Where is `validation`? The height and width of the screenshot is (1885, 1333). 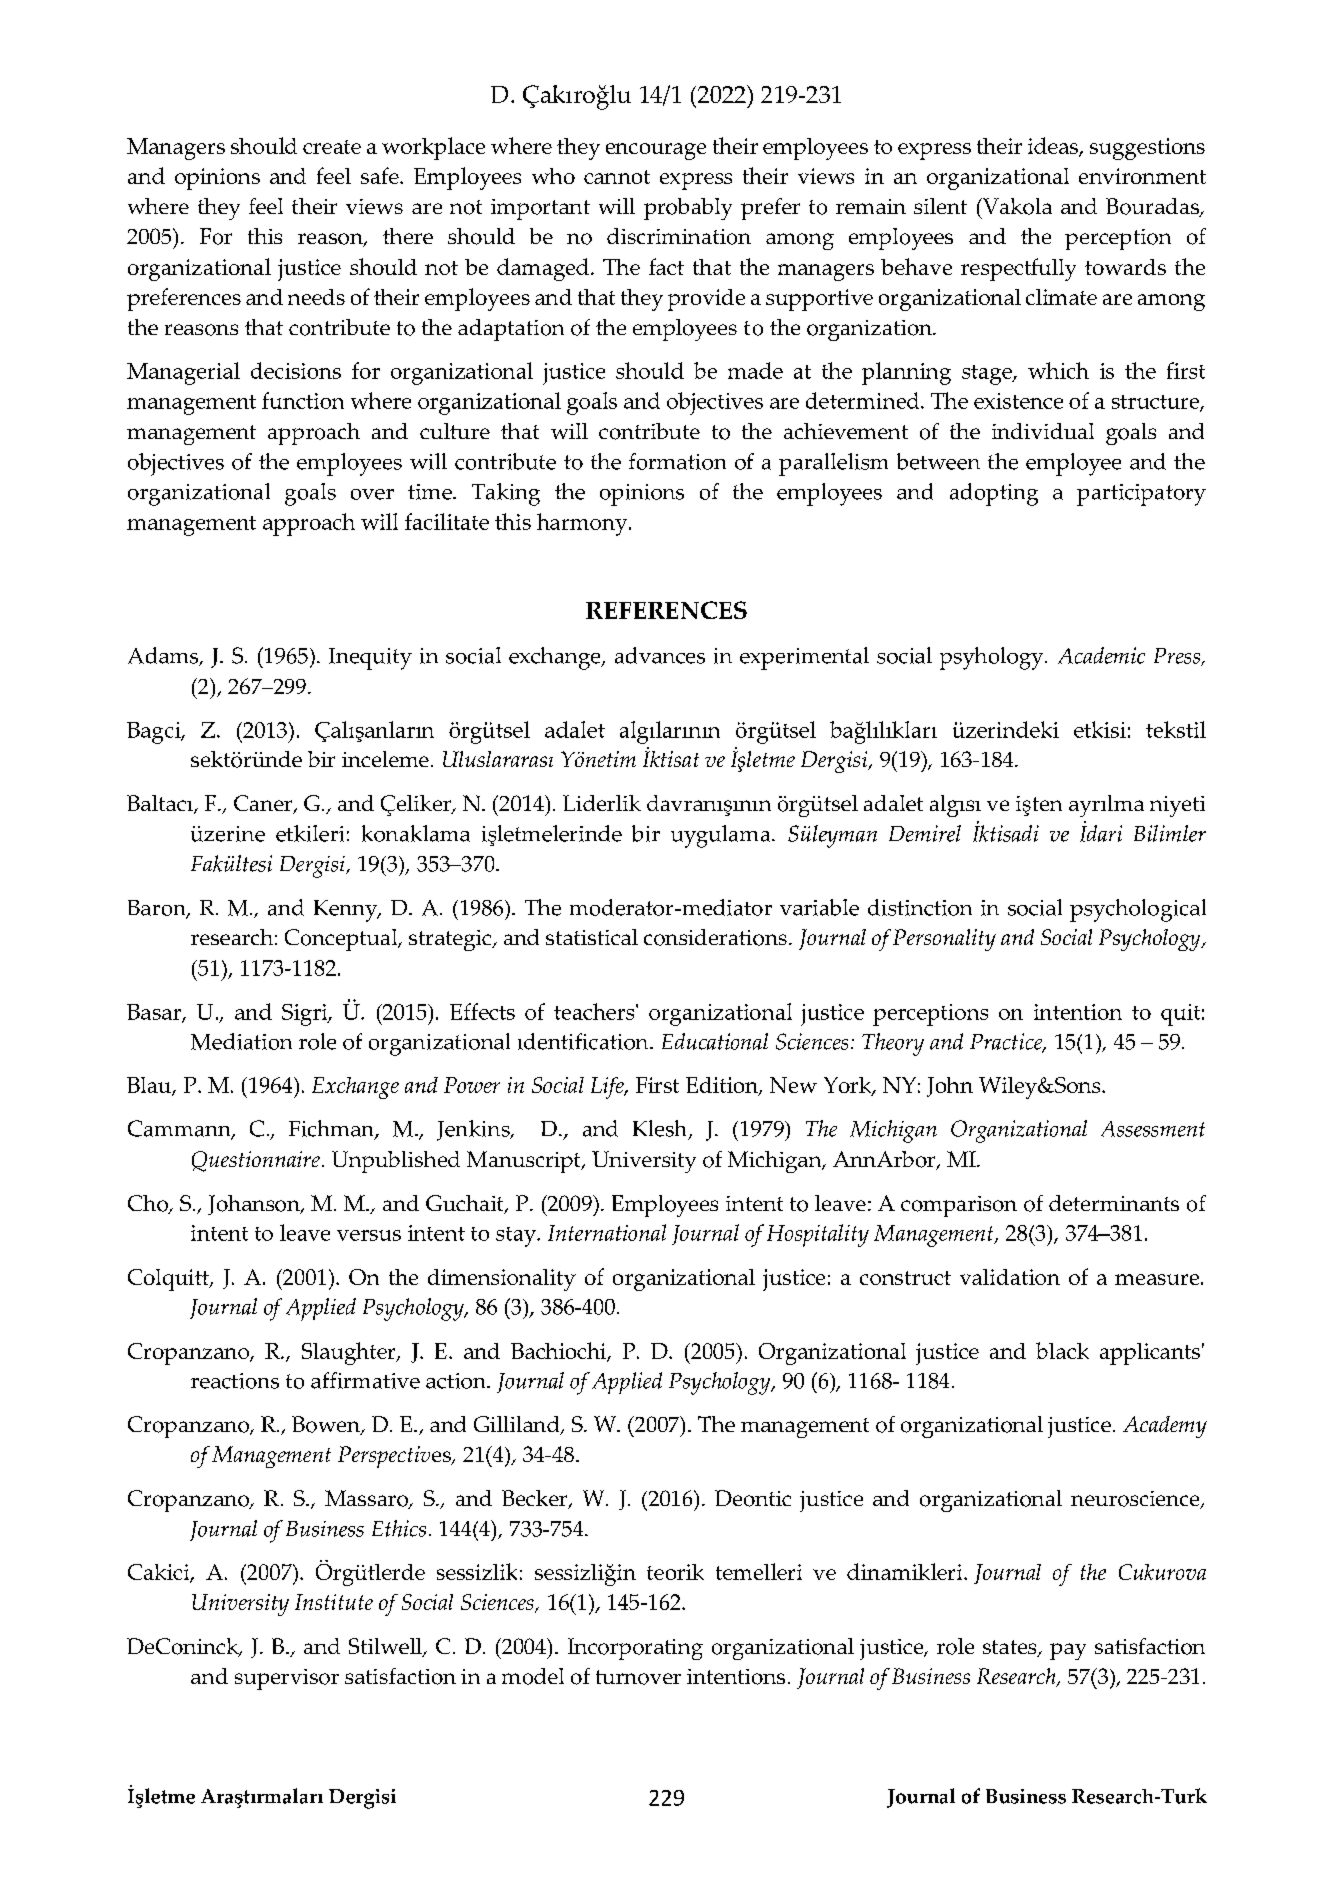 validation is located at coordinates (1010, 1277).
